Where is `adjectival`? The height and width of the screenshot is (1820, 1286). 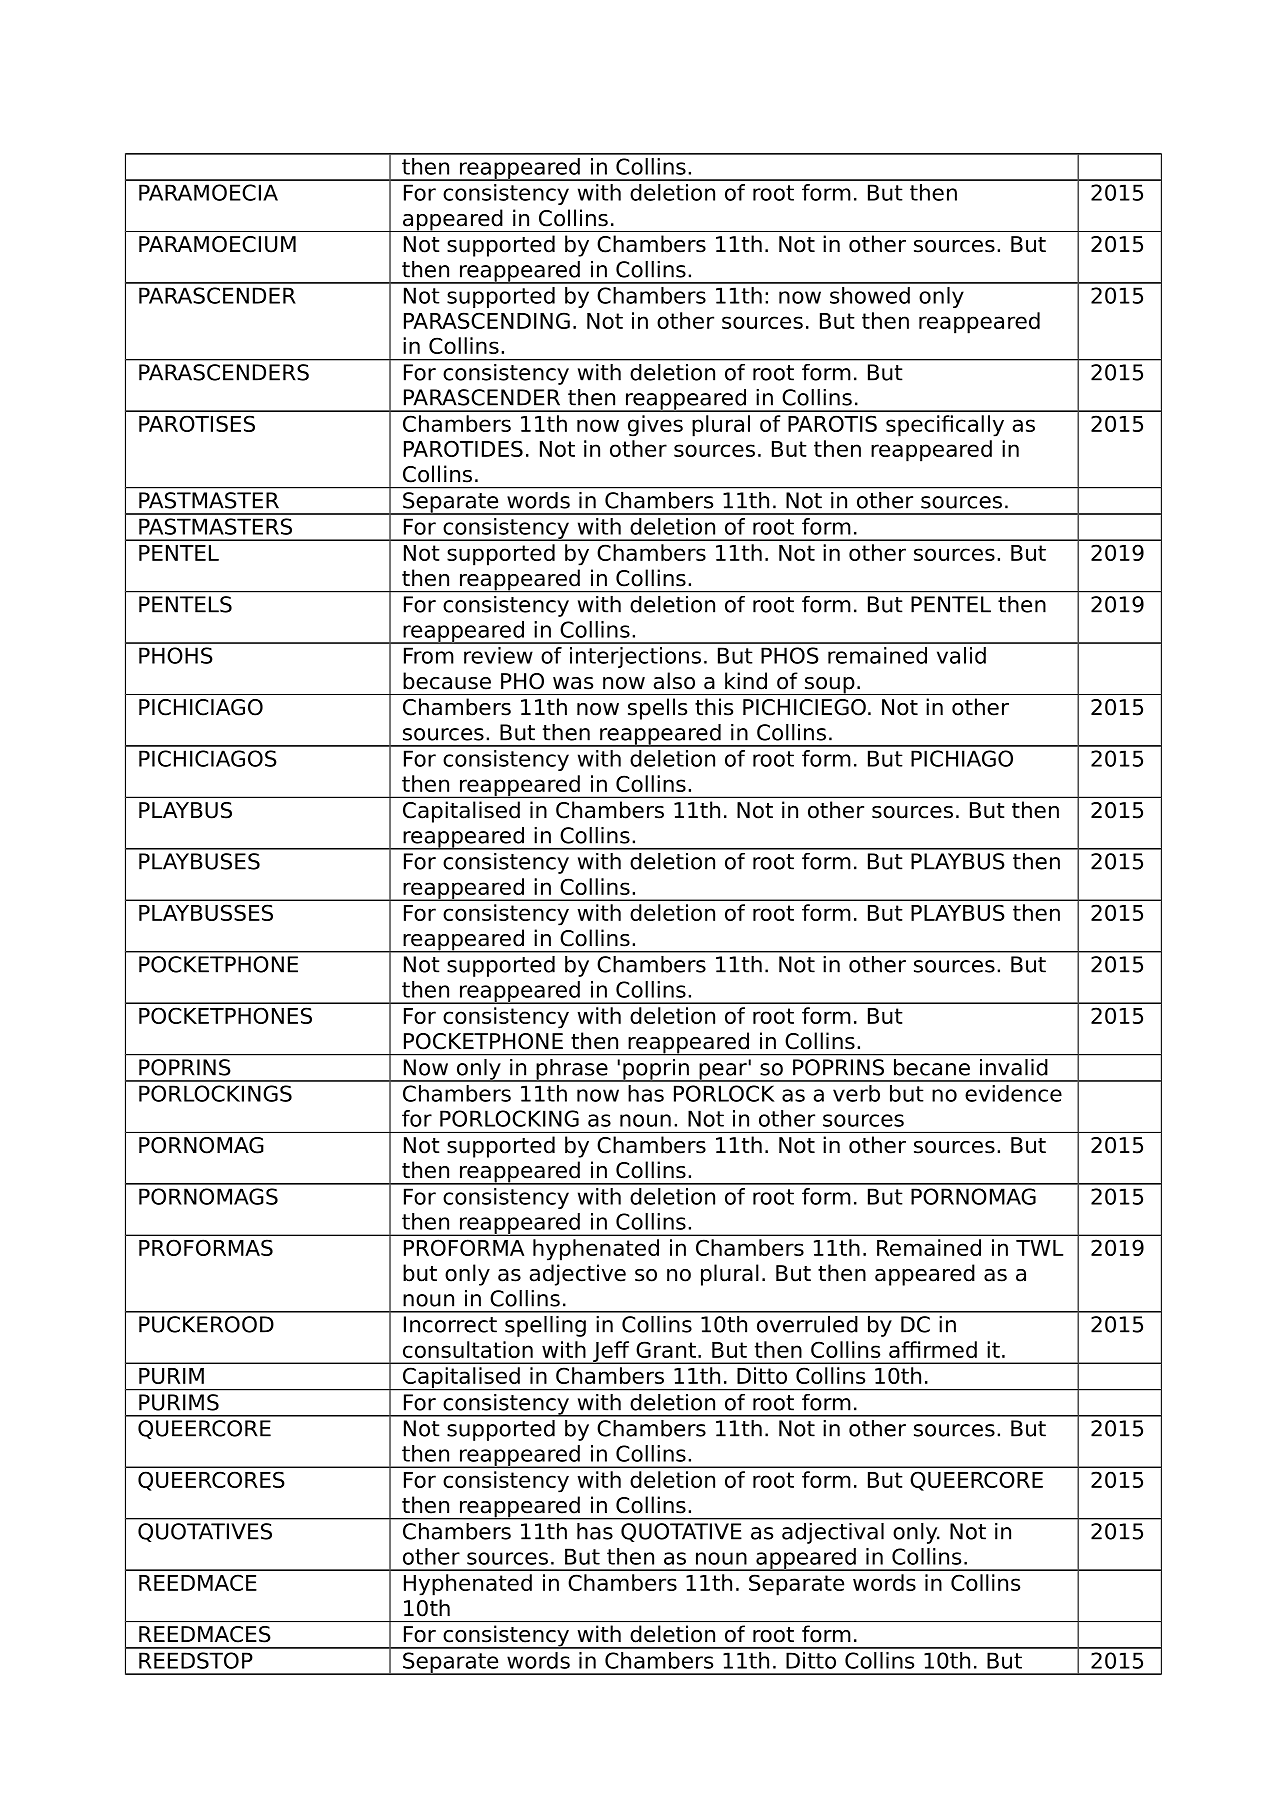
adjectival is located at coordinates (833, 1533).
